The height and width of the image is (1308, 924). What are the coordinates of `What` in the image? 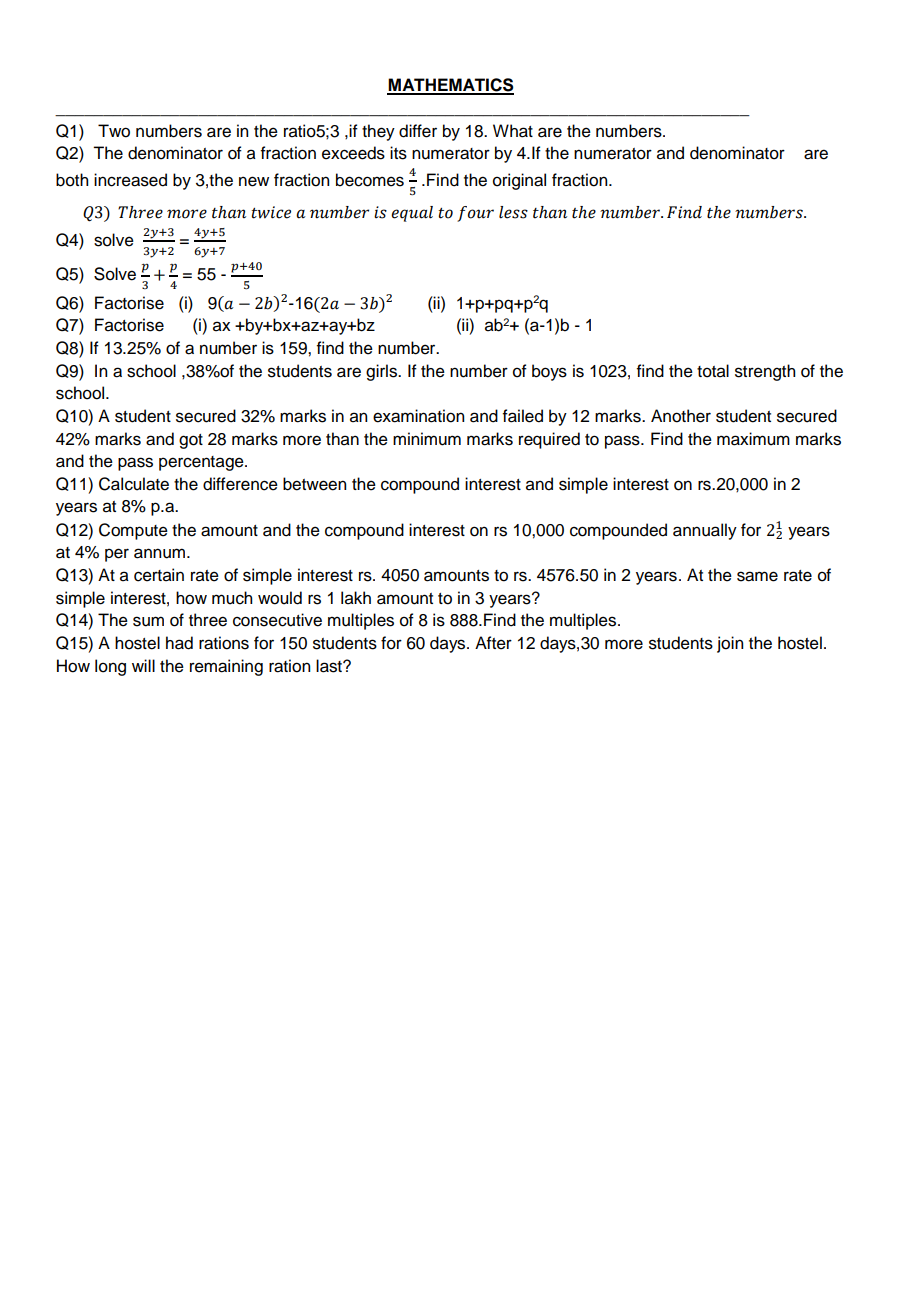 It's located at (513, 131).
